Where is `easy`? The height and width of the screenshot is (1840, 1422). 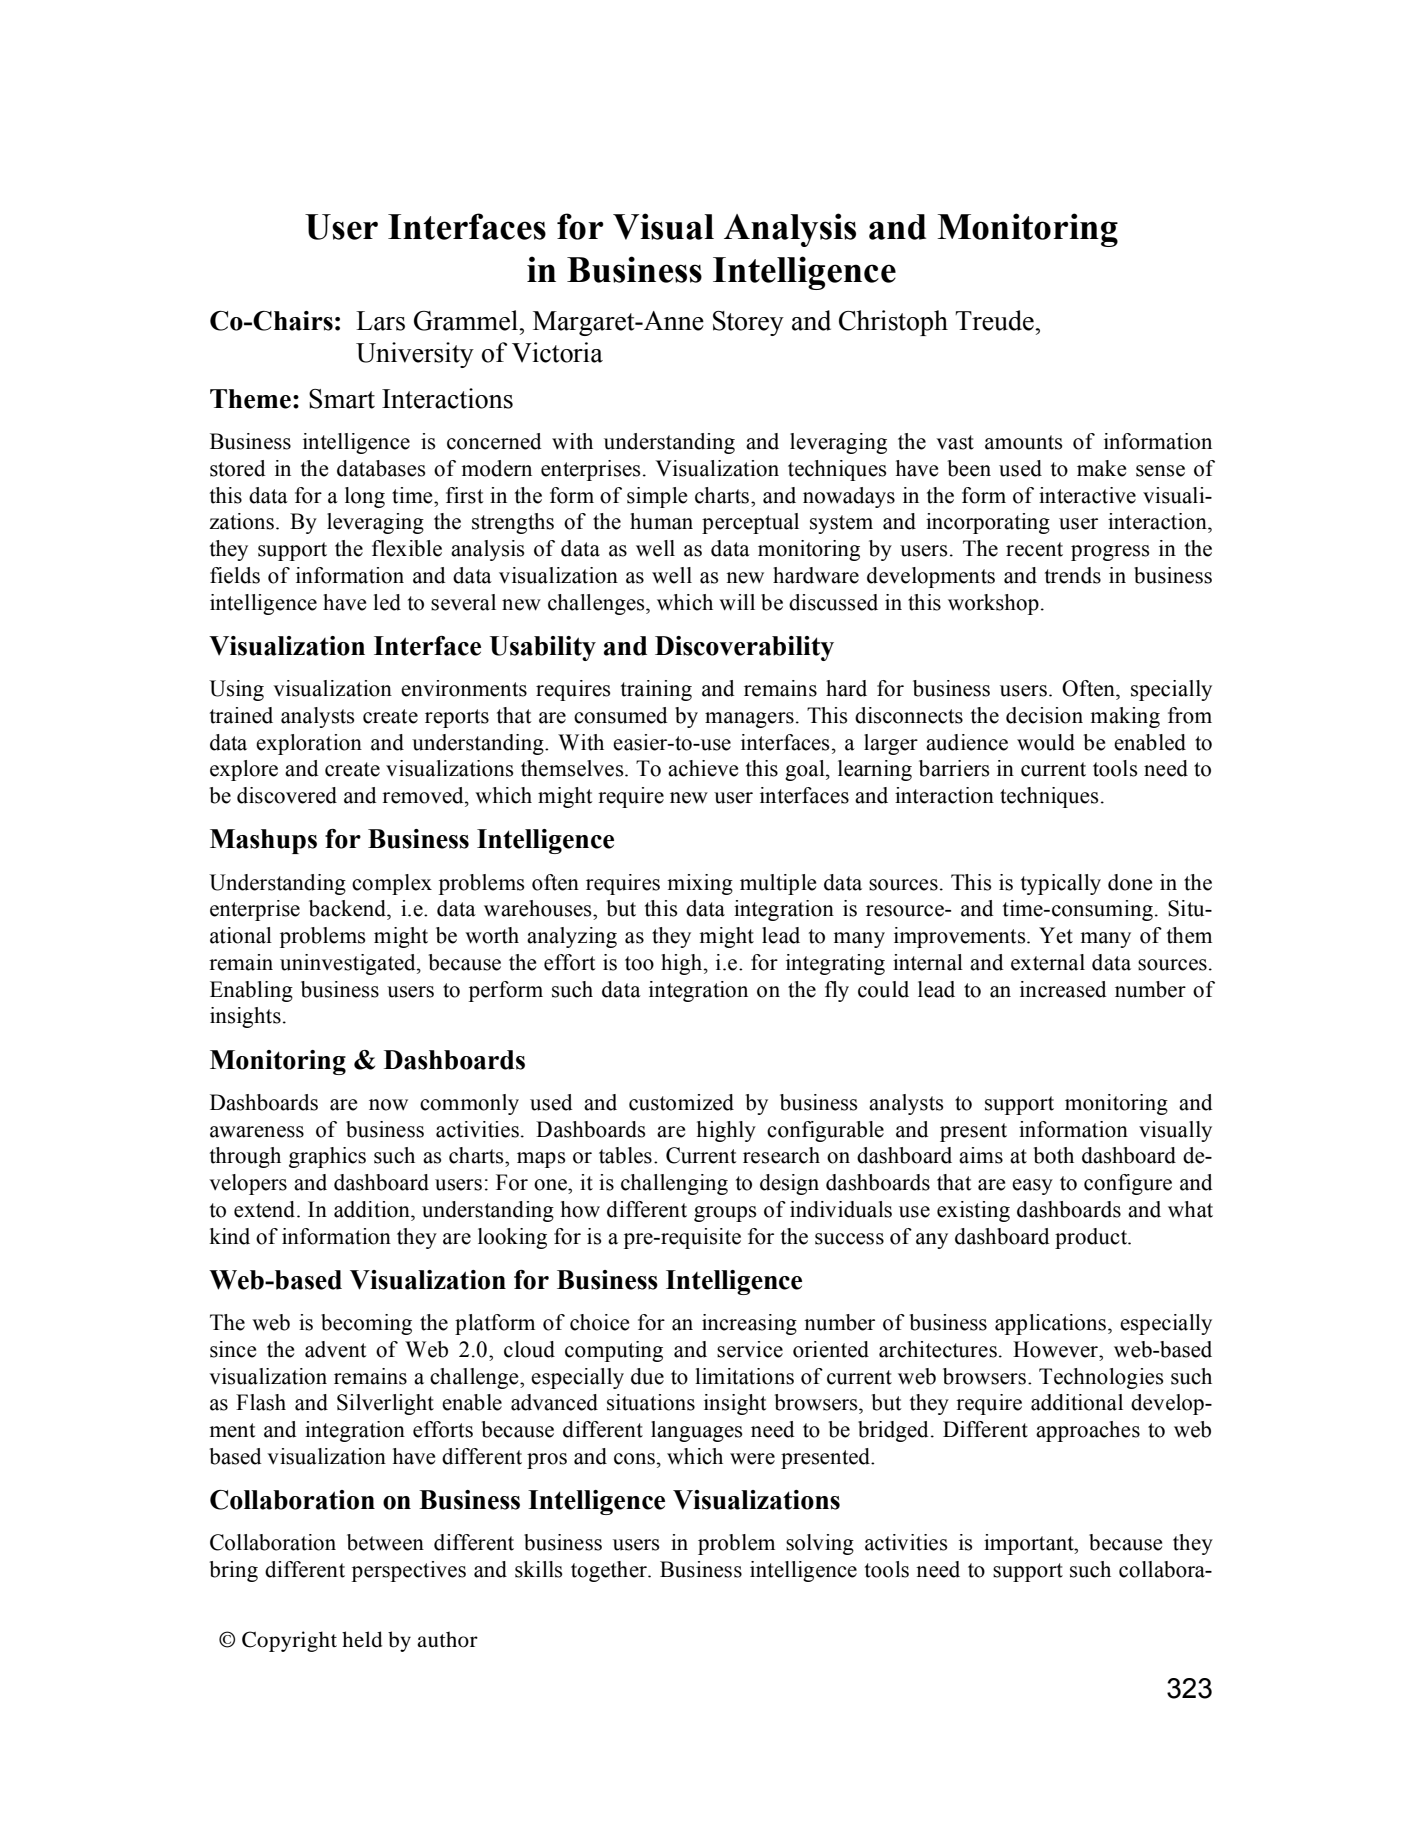
easy is located at coordinates (1032, 1187).
